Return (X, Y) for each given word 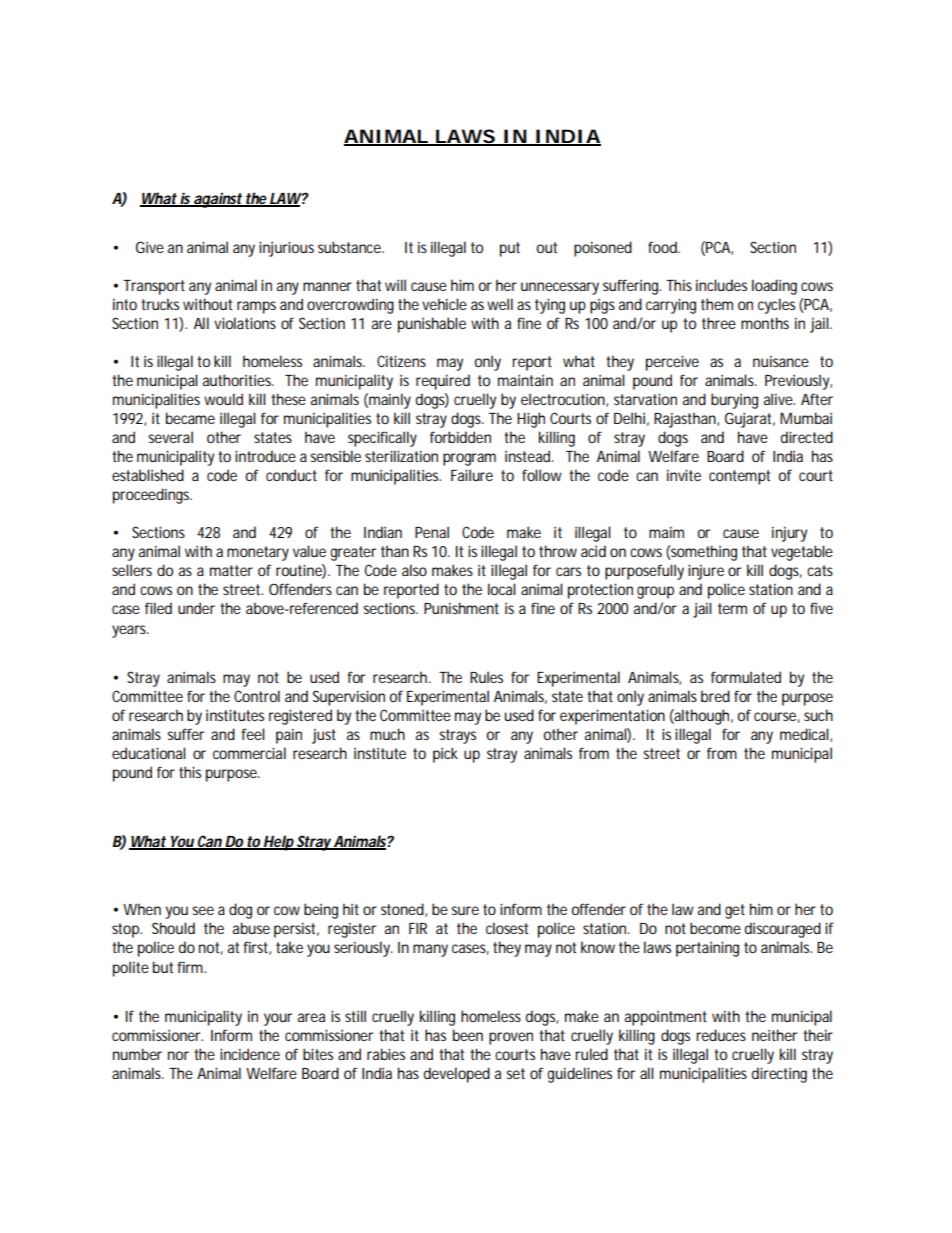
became (190, 418)
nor (178, 1055)
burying (734, 401)
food (662, 247)
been (468, 1035)
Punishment (461, 608)
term (732, 608)
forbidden (460, 437)
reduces (721, 1035)
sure (465, 910)
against (217, 200)
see (203, 910)
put (510, 249)
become (715, 928)
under (196, 608)
